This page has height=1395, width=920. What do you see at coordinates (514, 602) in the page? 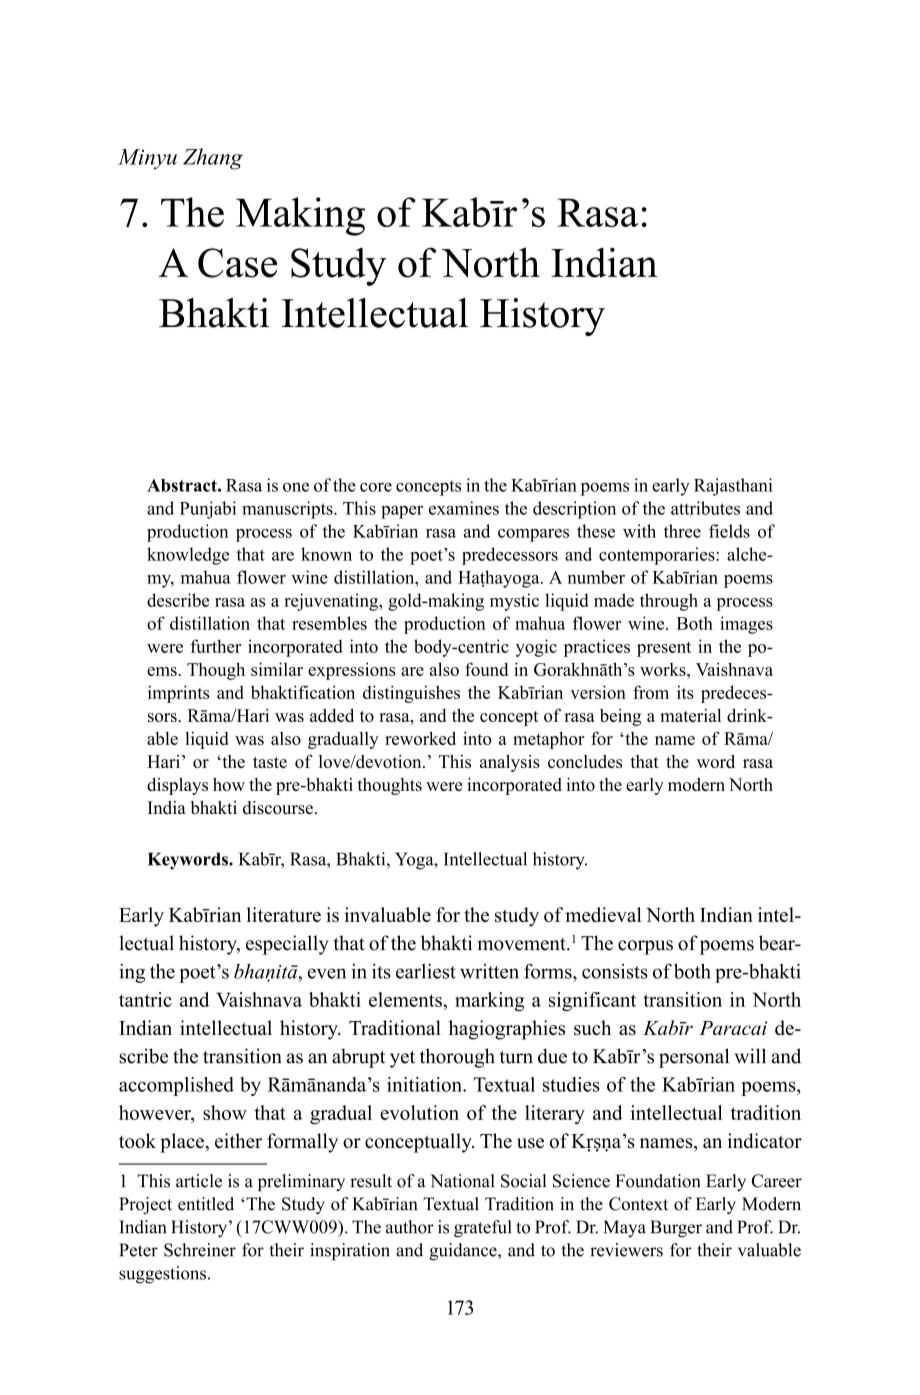
I see `mystic` at bounding box center [514, 602].
